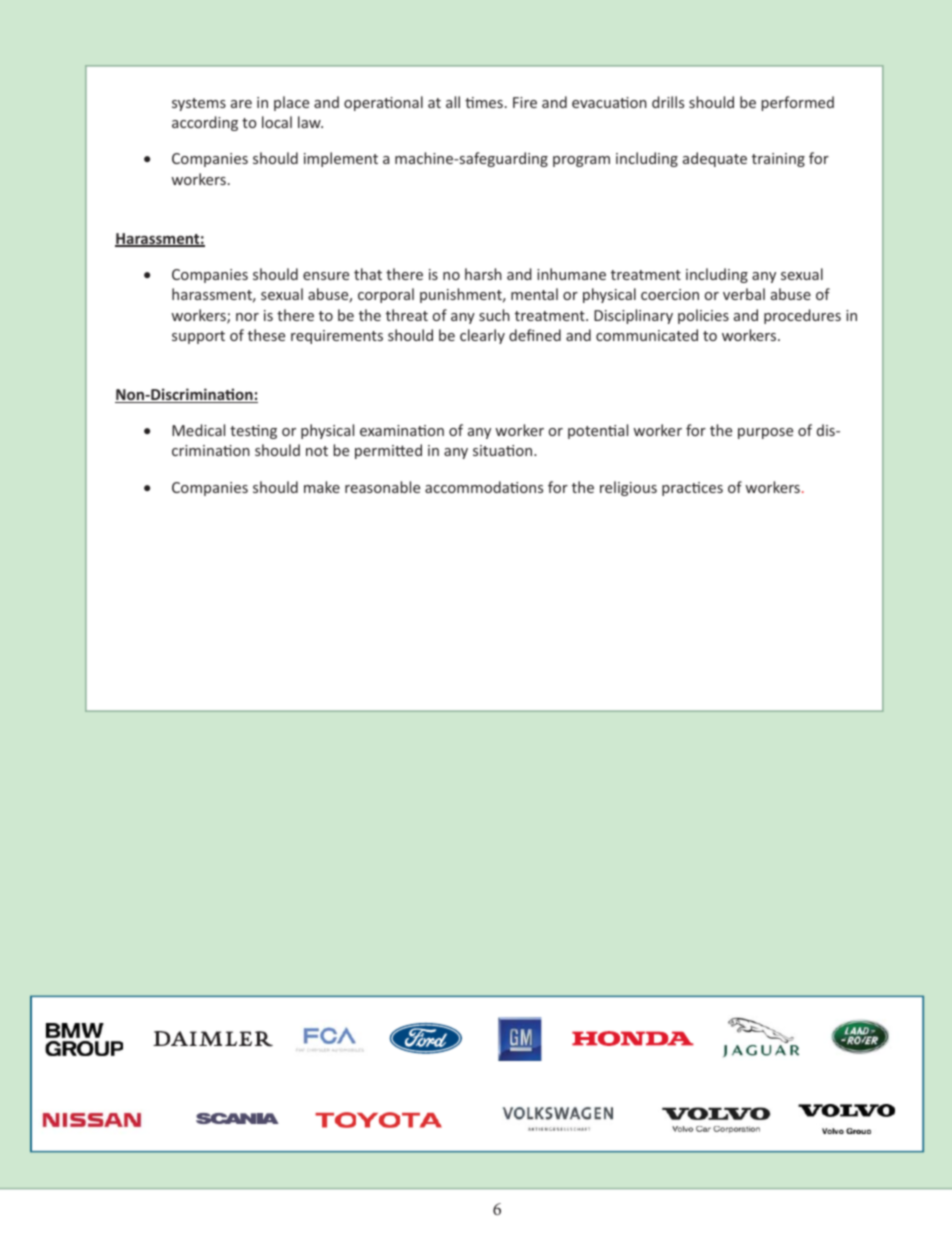 This page has height=1233, width=952. Describe the element at coordinates (326, 276) in the page. I see `ensure` at that location.
